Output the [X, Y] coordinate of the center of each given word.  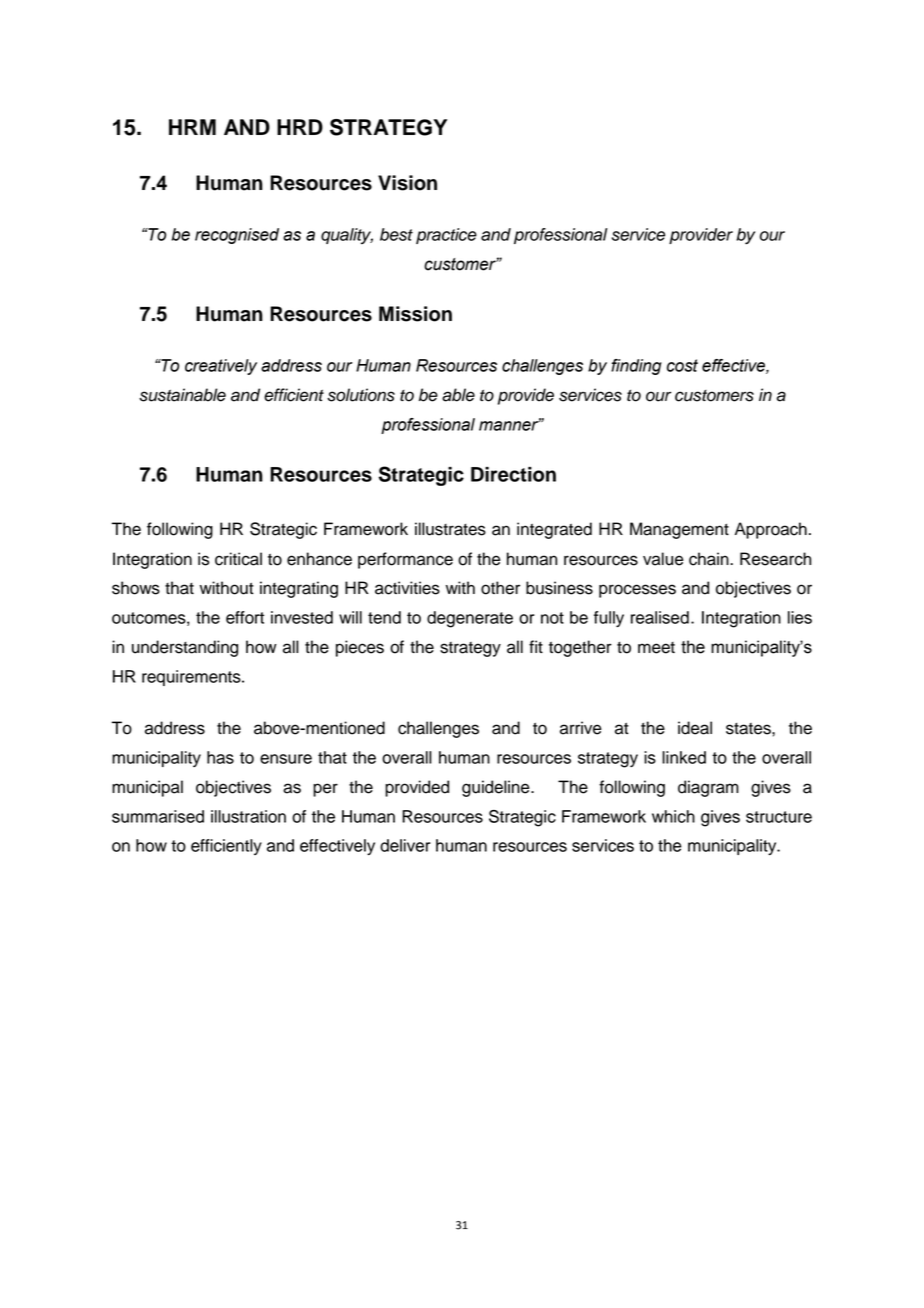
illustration [248, 816]
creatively [221, 367]
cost [682, 365]
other [500, 588]
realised [660, 617]
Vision [407, 183]
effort [245, 617]
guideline [497, 788]
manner [510, 425]
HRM [192, 127]
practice [446, 236]
